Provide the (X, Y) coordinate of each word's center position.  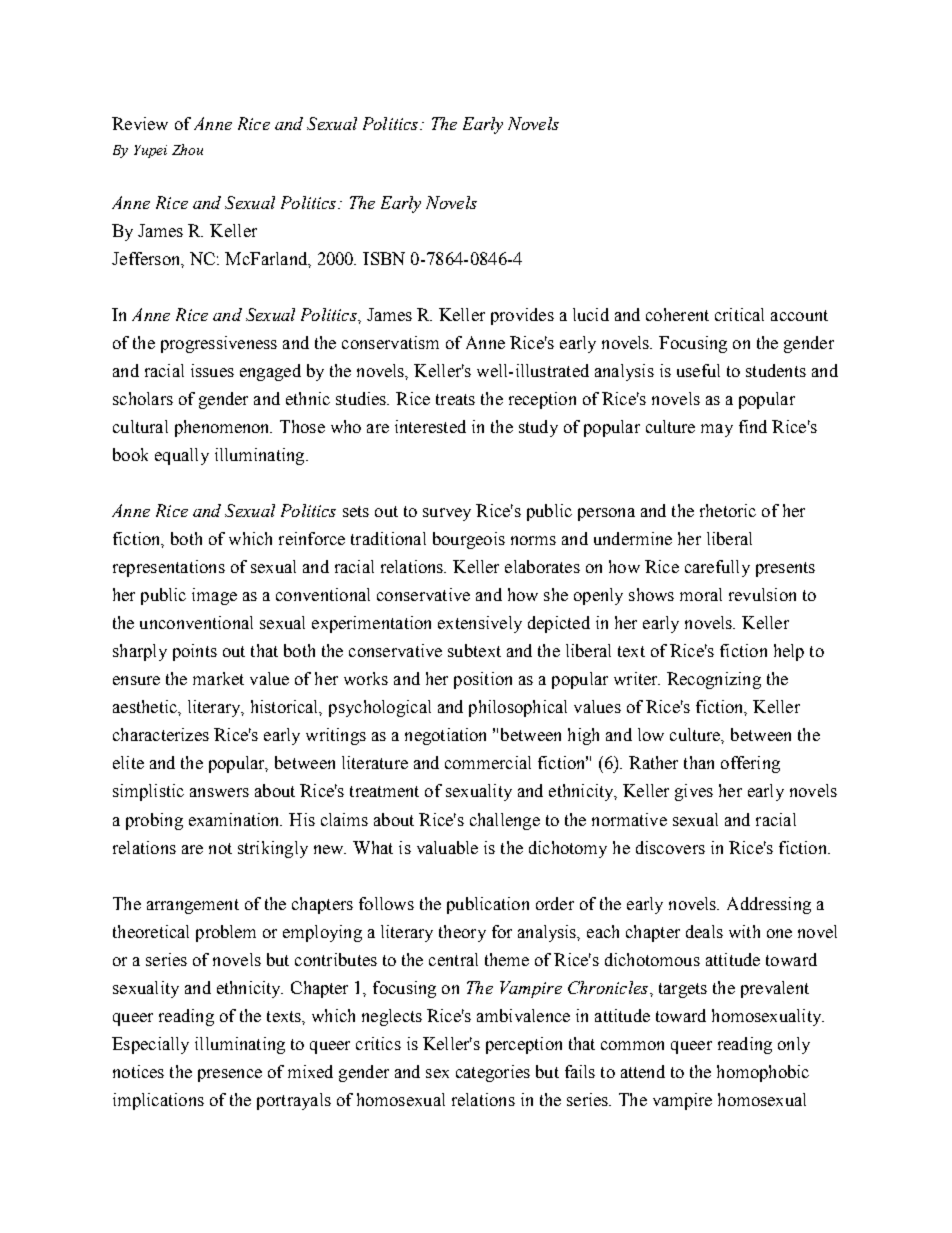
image (214, 596)
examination (235, 819)
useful (698, 370)
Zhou (187, 149)
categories (493, 1073)
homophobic (763, 1073)
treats (455, 399)
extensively (480, 624)
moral (701, 594)
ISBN (384, 258)
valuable (447, 847)
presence (230, 1075)
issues (212, 370)
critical (739, 314)
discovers (670, 847)
